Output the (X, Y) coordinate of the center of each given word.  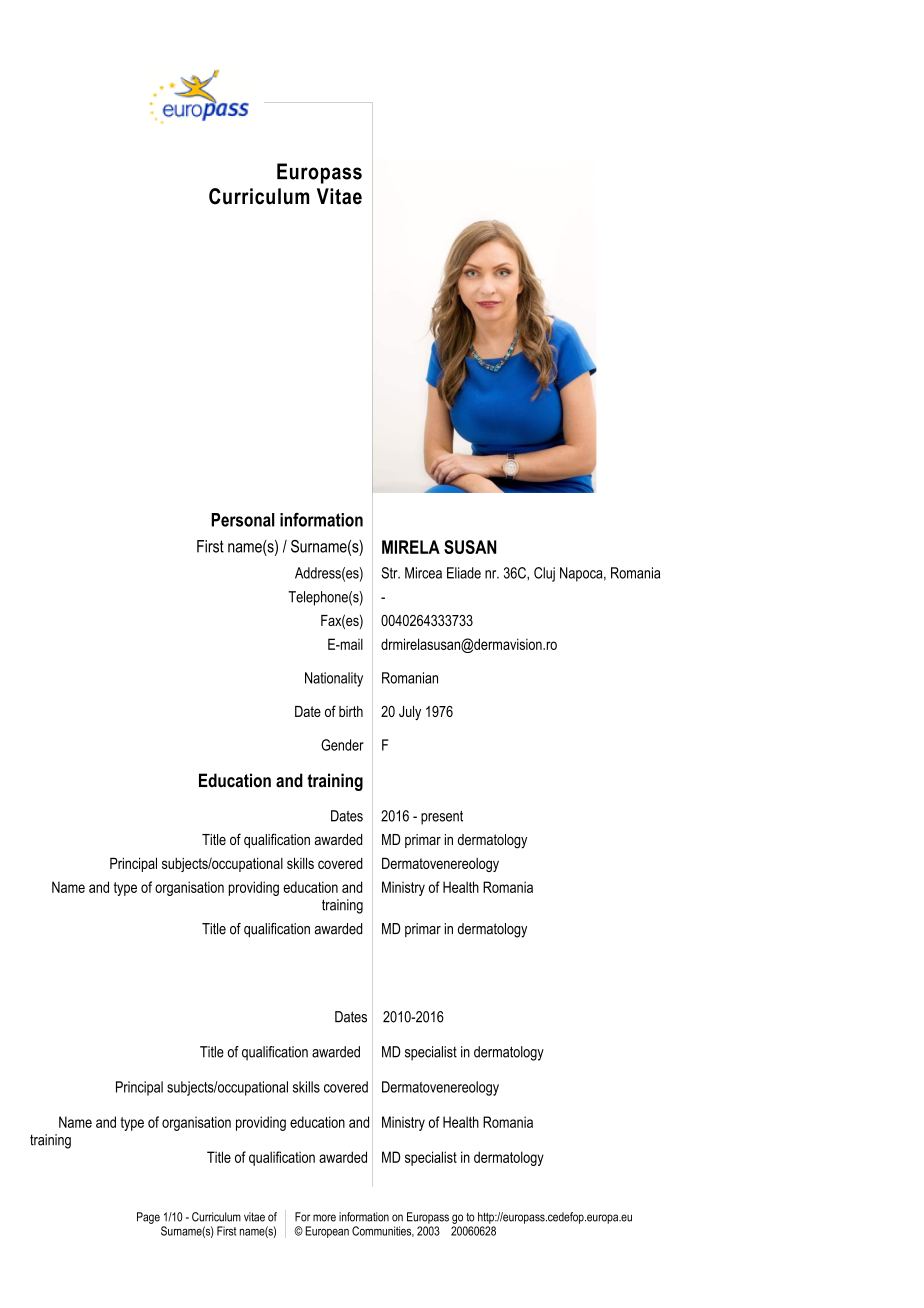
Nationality (334, 679)
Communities (383, 1231)
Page (148, 1218)
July (410, 713)
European (327, 1232)
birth (351, 711)
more (324, 1218)
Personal (243, 520)
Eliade (464, 573)
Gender (342, 745)
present (442, 818)
